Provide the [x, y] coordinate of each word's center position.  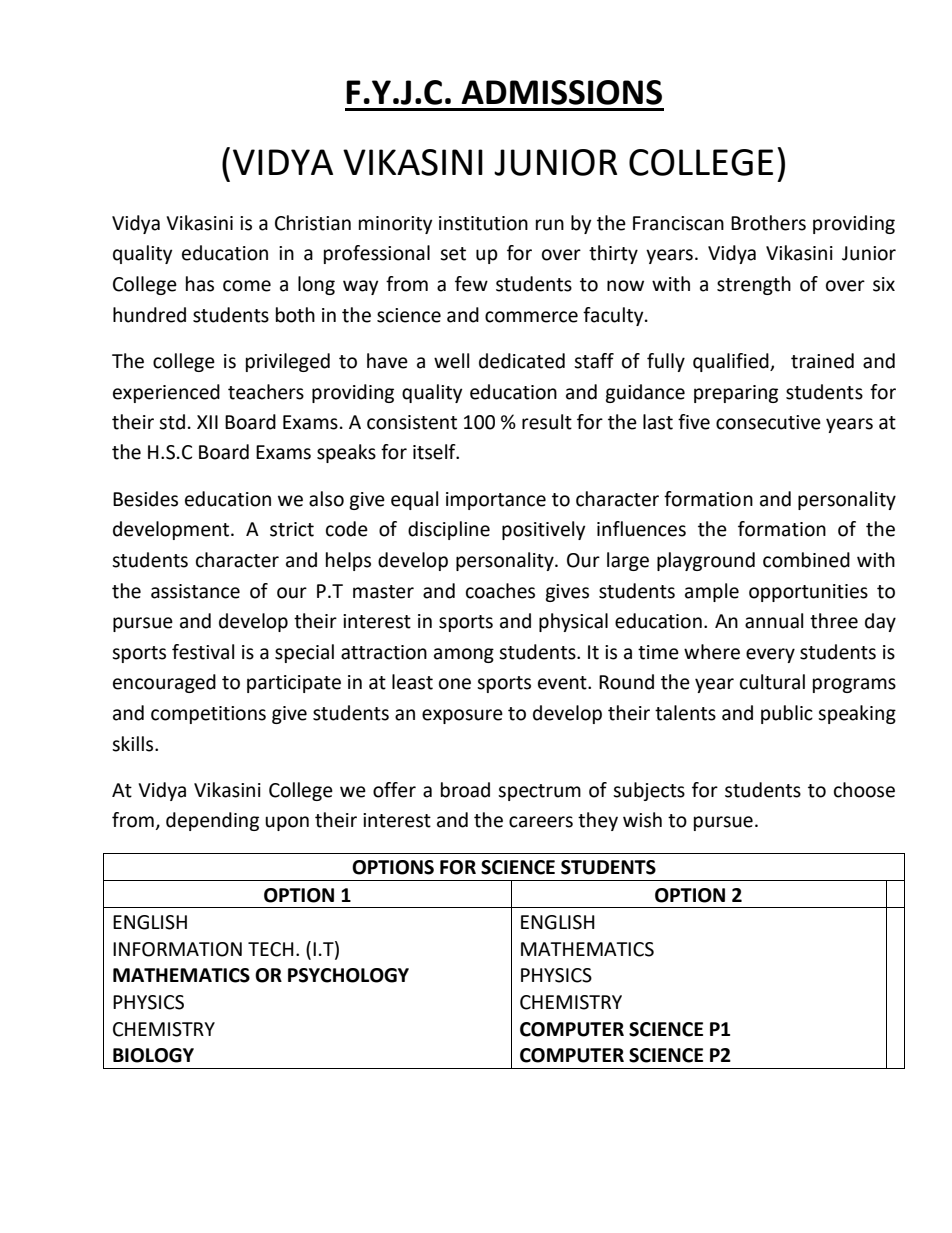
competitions [208, 715]
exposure [462, 716]
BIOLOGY [153, 1055]
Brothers [768, 223]
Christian [313, 223]
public [787, 714]
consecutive [768, 422]
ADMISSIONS [561, 92]
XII [207, 422]
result [547, 422]
